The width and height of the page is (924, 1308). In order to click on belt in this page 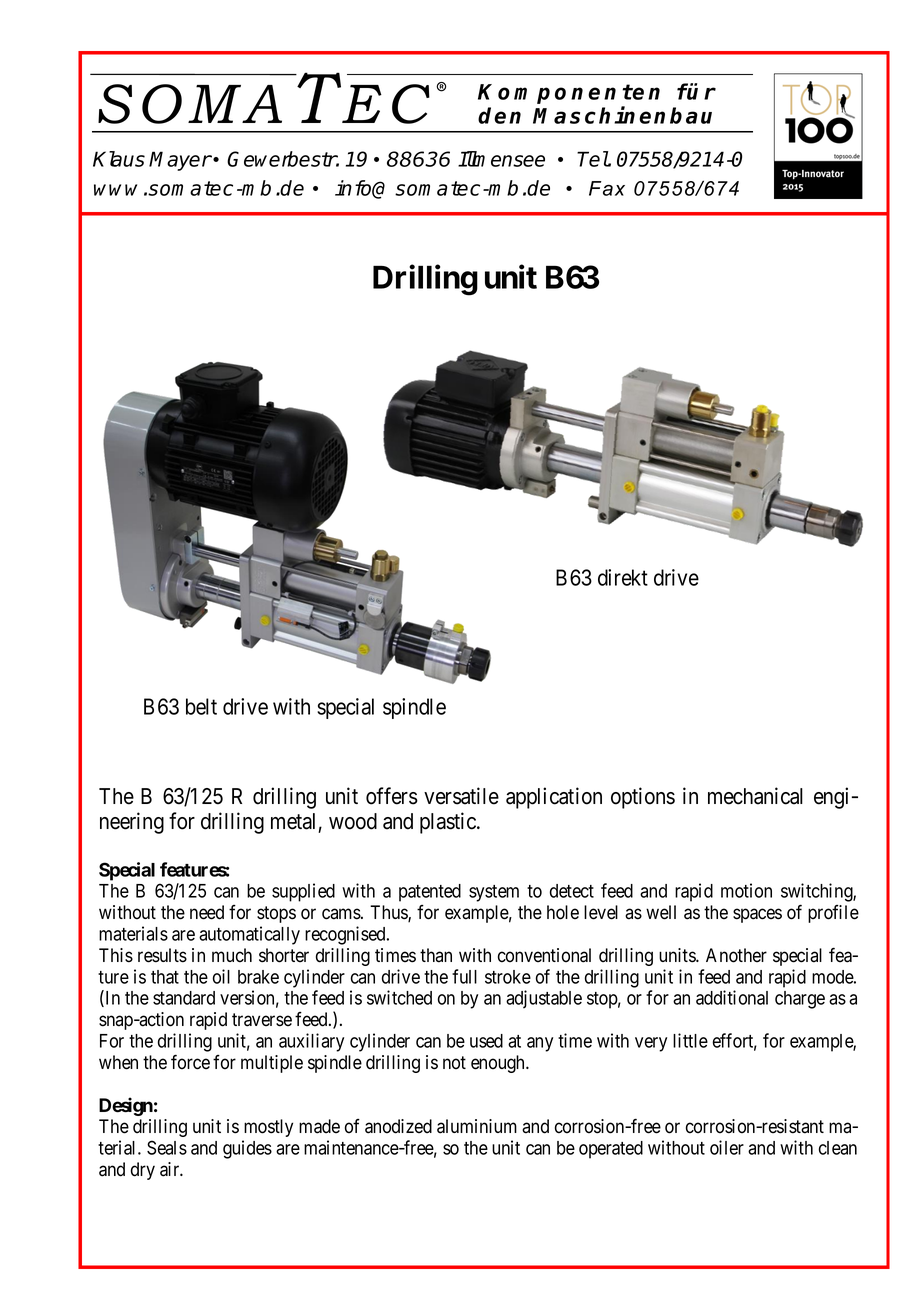, I will do `click(201, 706)`.
